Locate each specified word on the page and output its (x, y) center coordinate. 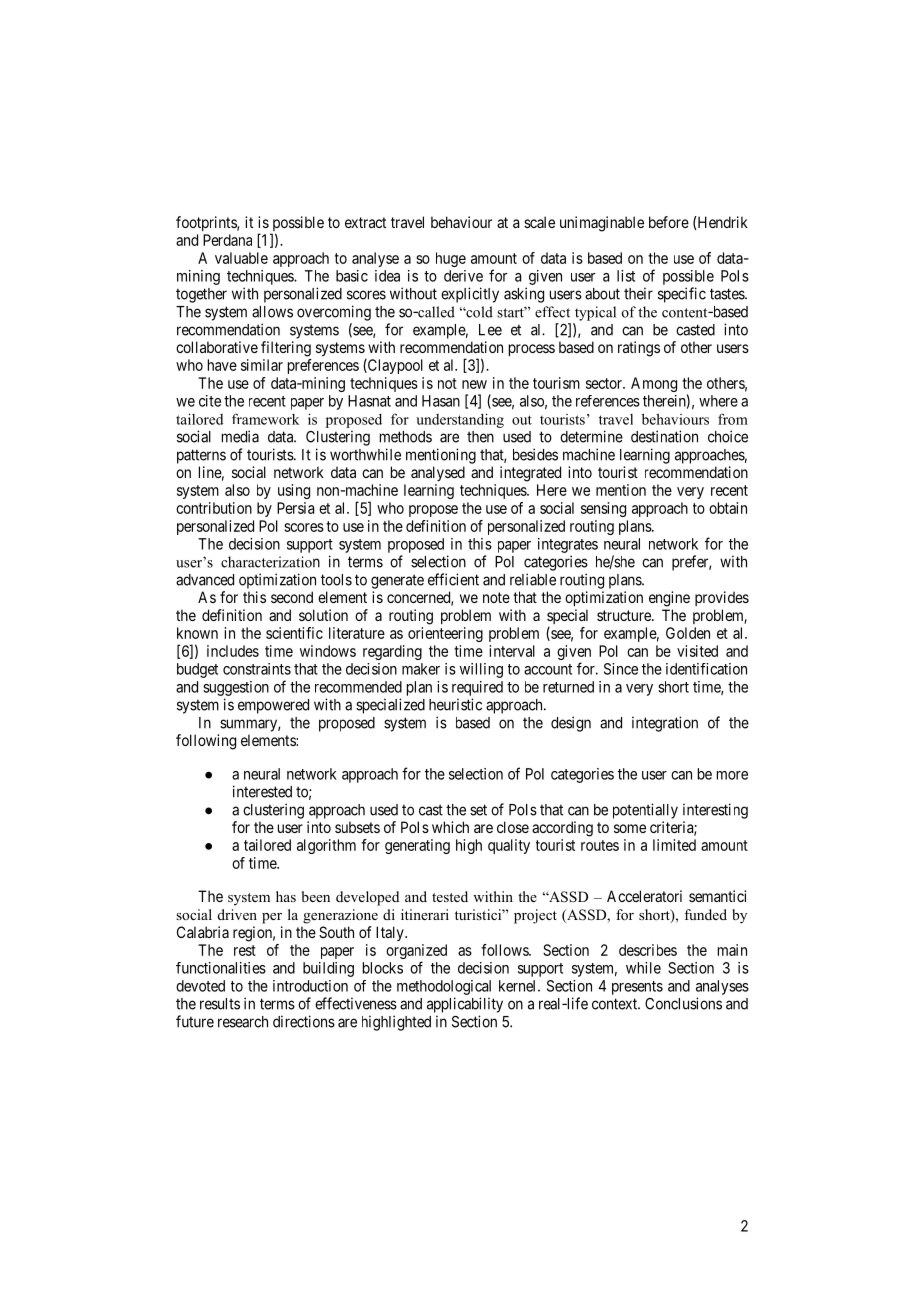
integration (665, 724)
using (294, 491)
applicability (465, 1005)
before (669, 222)
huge (451, 259)
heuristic (455, 704)
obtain (728, 508)
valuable (241, 258)
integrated (530, 474)
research (243, 1022)
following (206, 742)
